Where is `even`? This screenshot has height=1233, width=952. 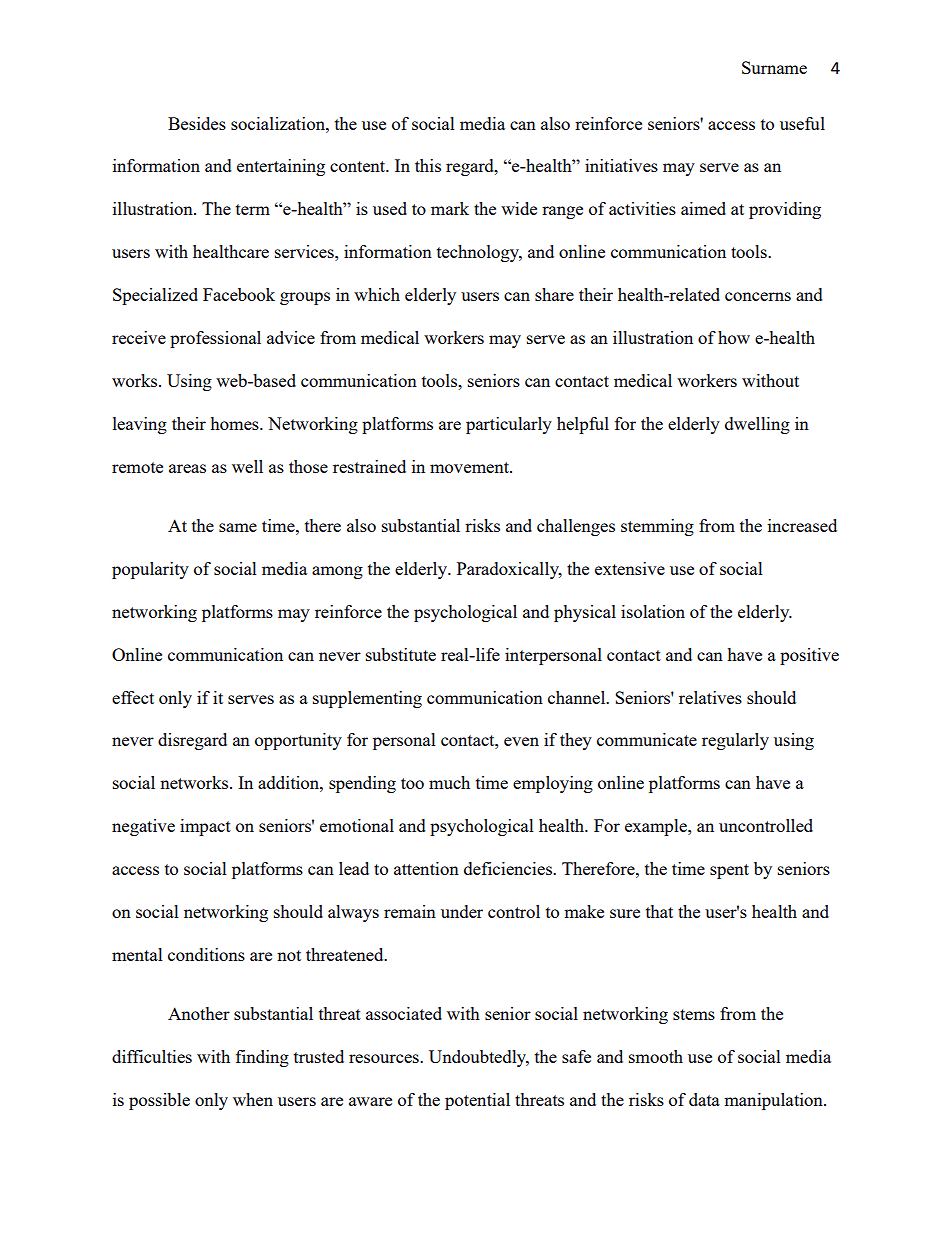 even is located at coordinates (521, 741).
